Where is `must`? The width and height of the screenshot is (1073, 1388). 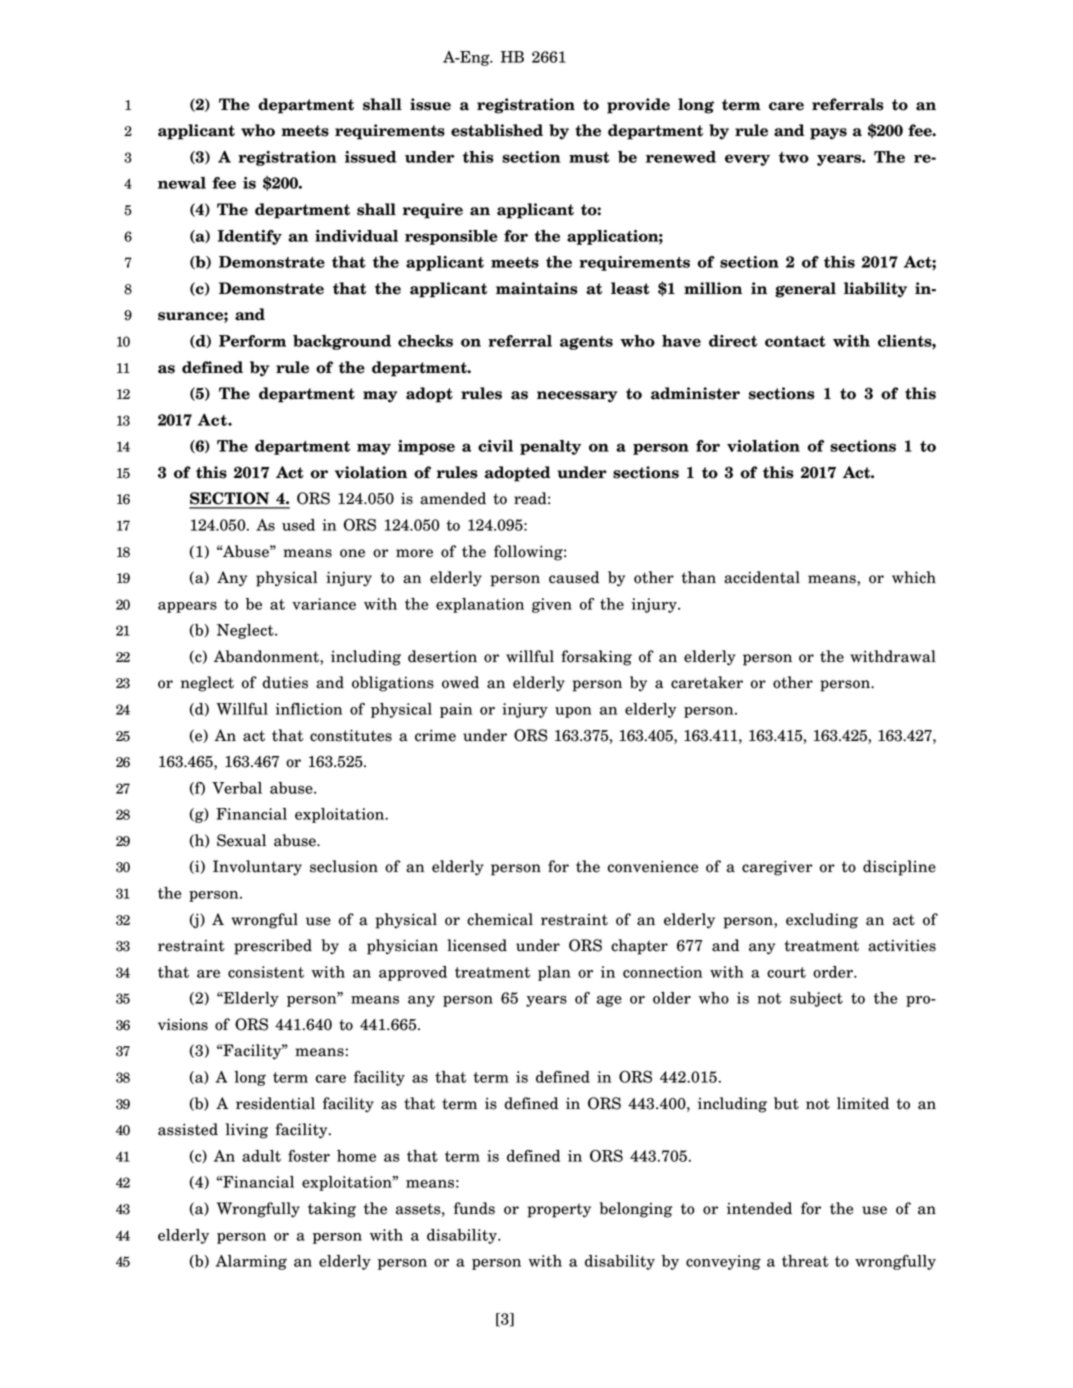 must is located at coordinates (589, 157).
